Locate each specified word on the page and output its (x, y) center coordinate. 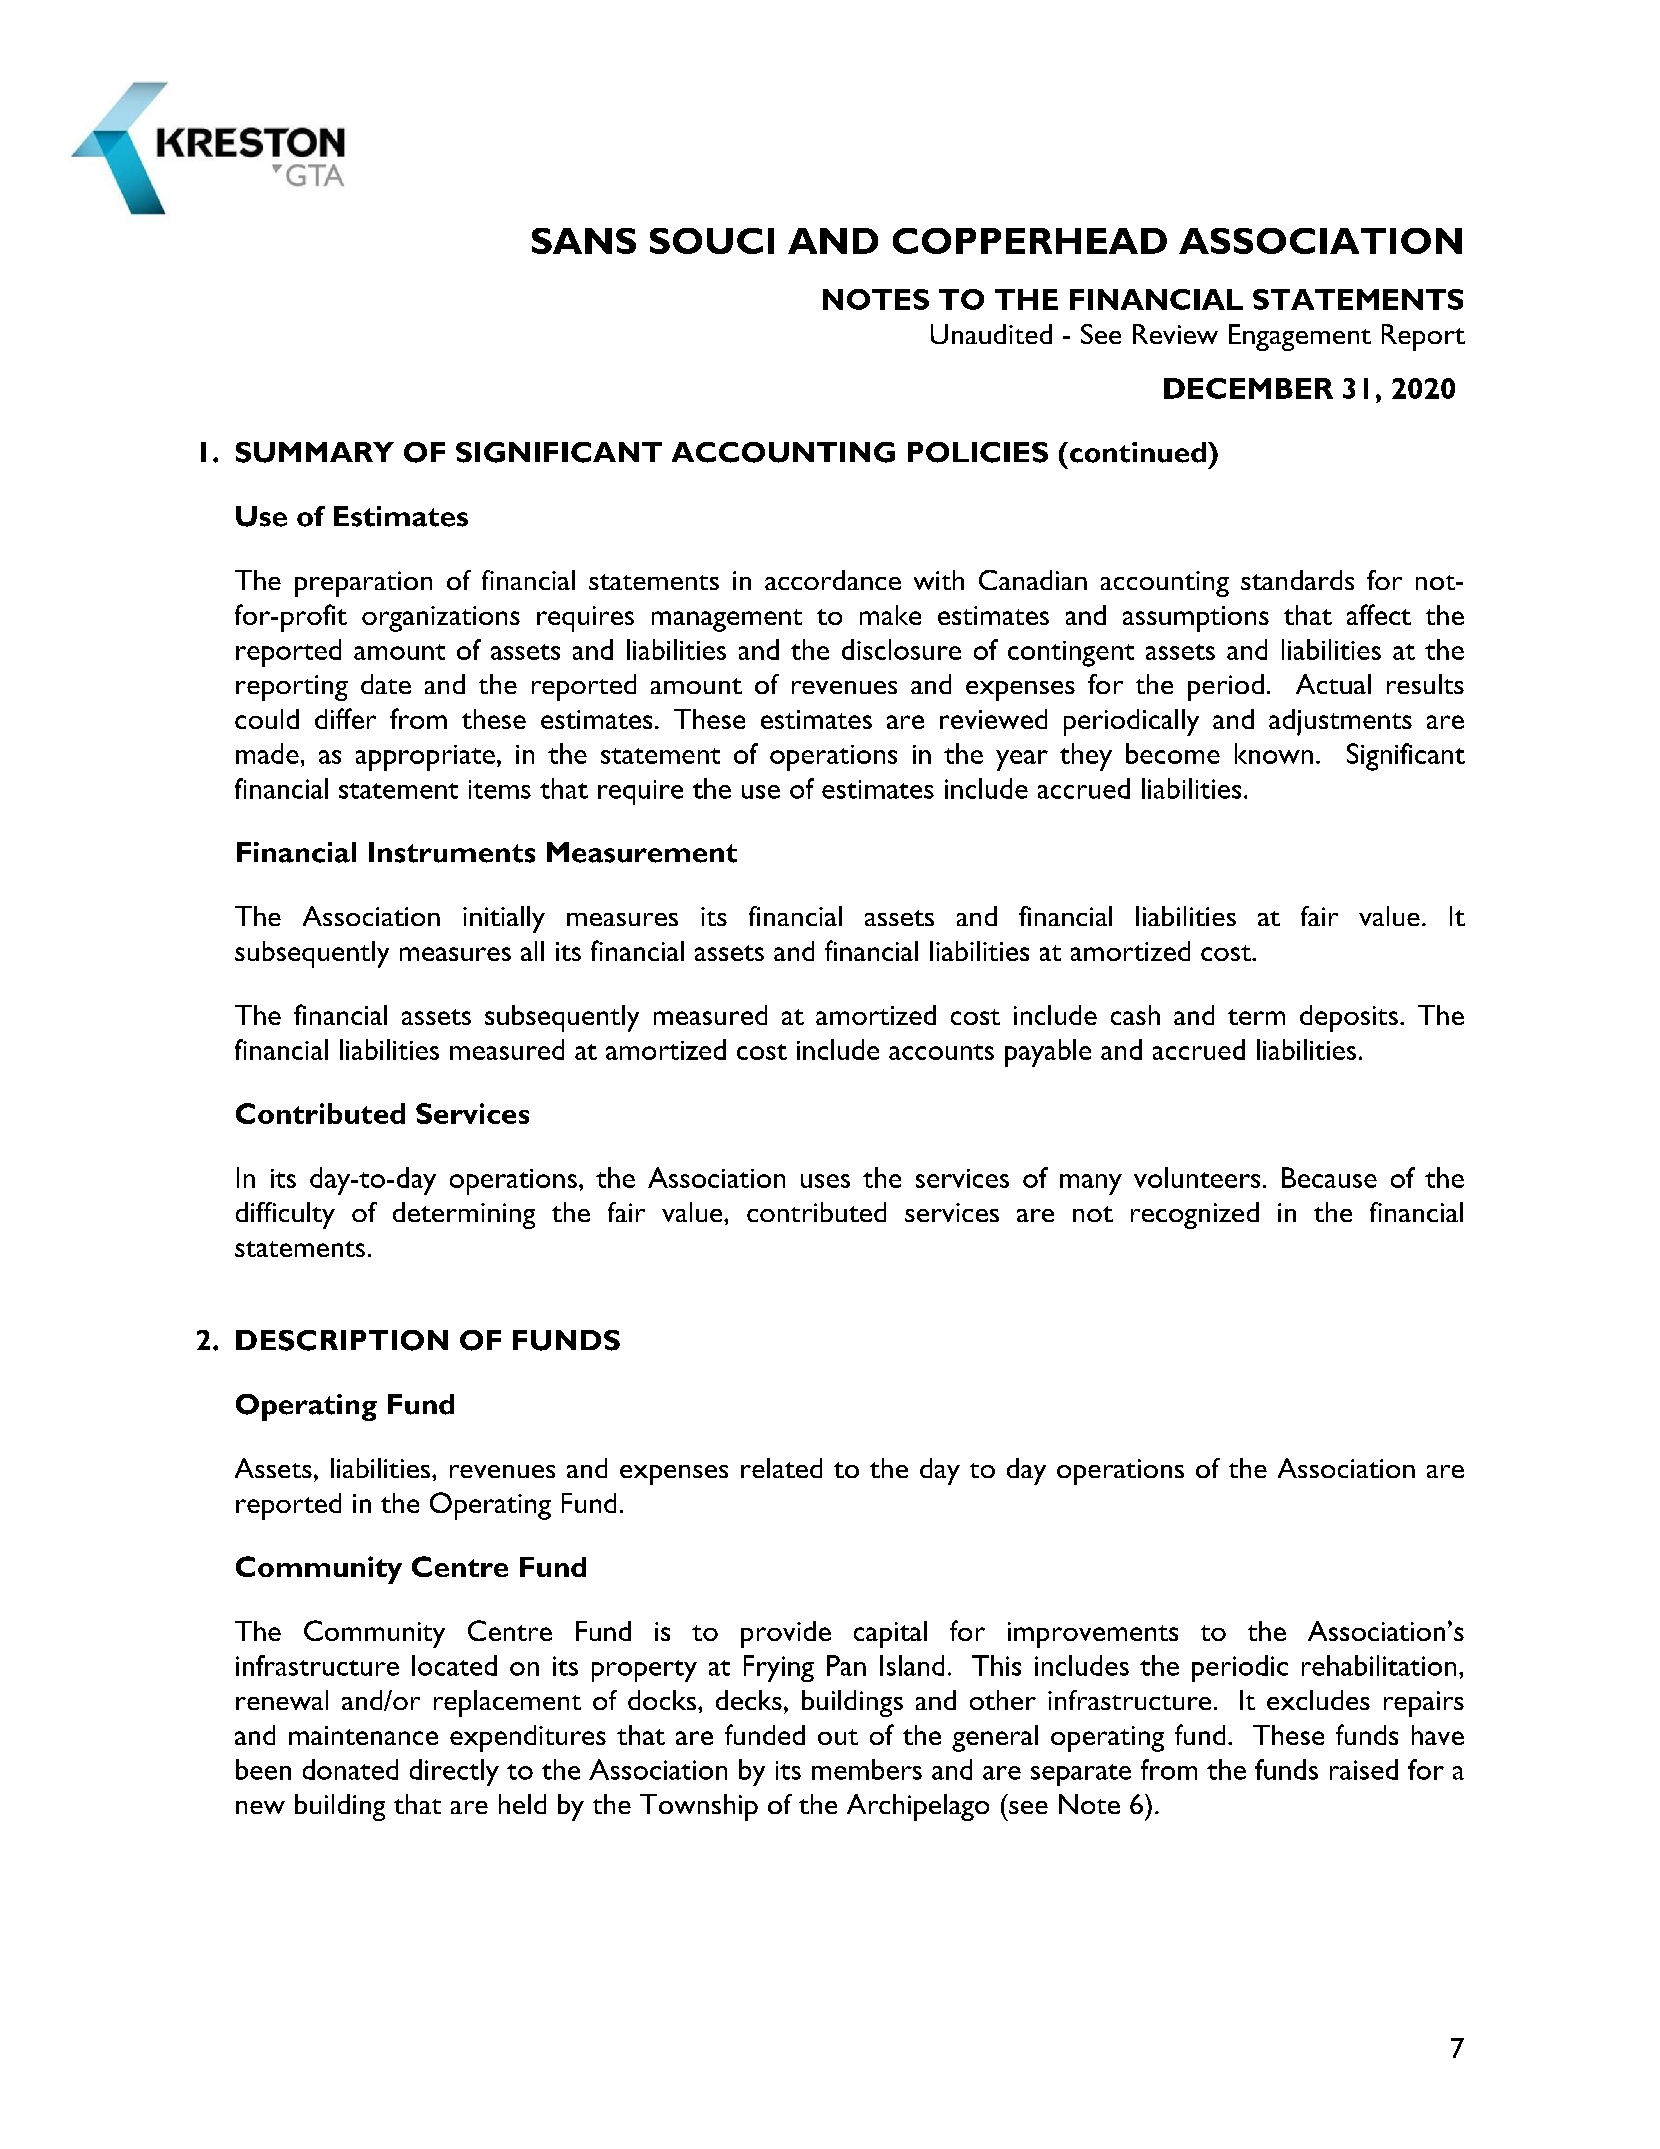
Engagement (1300, 337)
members (867, 1769)
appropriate (425, 758)
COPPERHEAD (1030, 241)
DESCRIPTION (342, 1340)
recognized (1195, 1215)
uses (825, 1181)
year (1022, 760)
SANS (584, 241)
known (1274, 753)
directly (454, 1772)
